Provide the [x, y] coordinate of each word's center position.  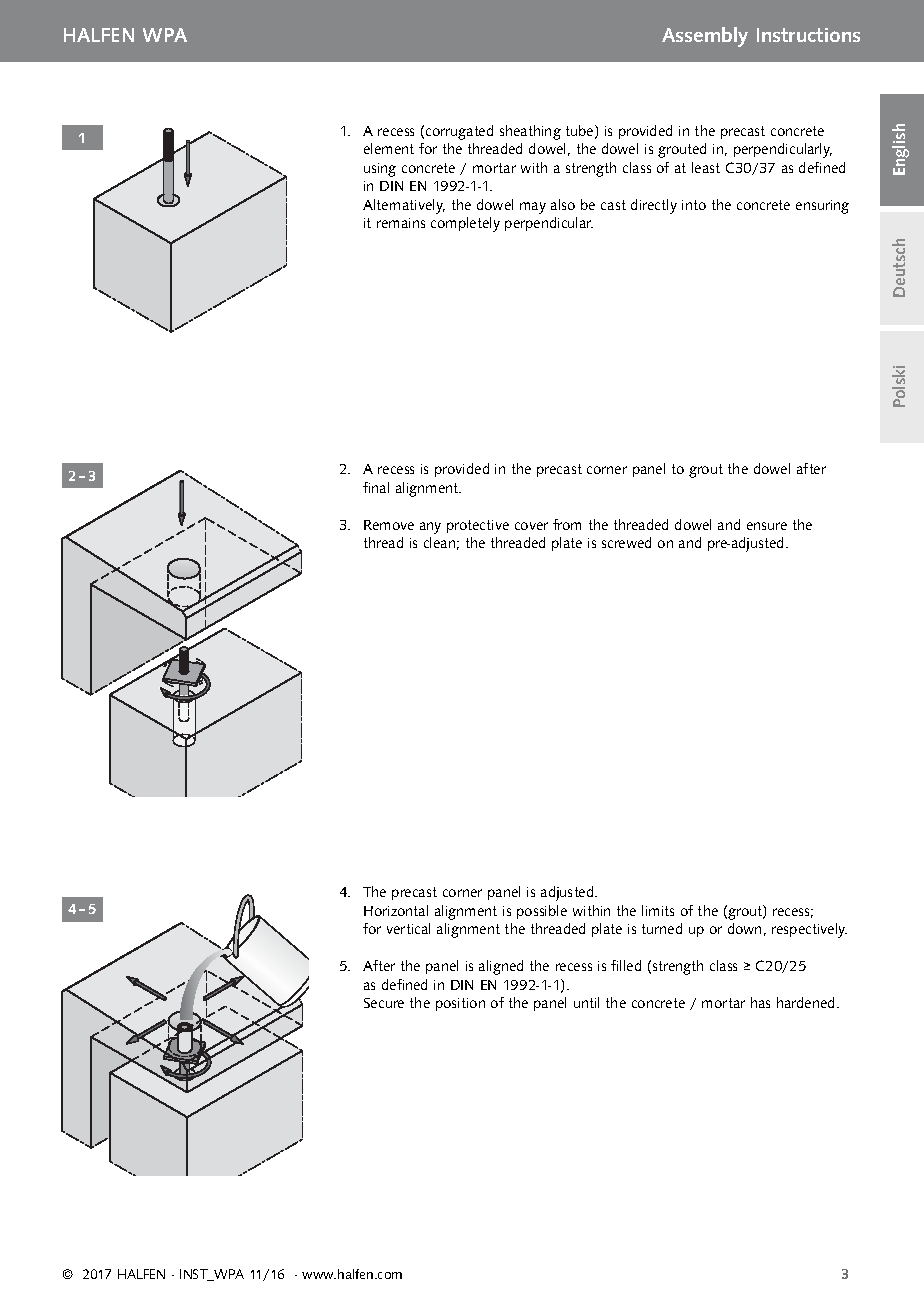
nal [380, 487]
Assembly [705, 37]
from [567, 524]
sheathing [530, 132]
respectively [809, 930]
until [586, 1002]
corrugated [459, 132]
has [760, 1002]
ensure [767, 526]
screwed [626, 542]
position [460, 1004]
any [430, 528]
